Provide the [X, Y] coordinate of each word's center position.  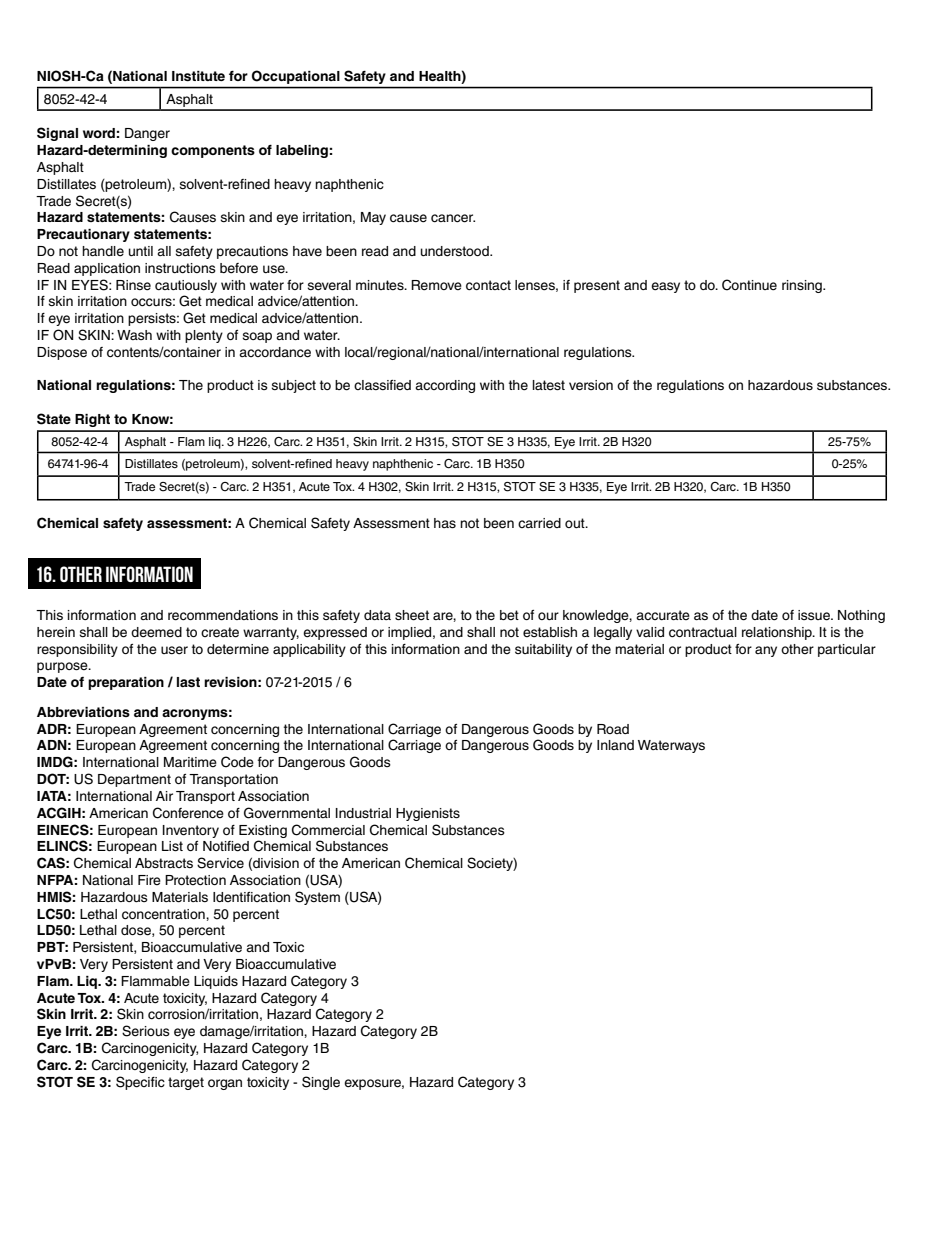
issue [815, 615]
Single [321, 1083]
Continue [749, 285]
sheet [412, 615]
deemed [156, 632]
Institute [198, 76]
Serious [146, 1031]
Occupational [296, 77]
